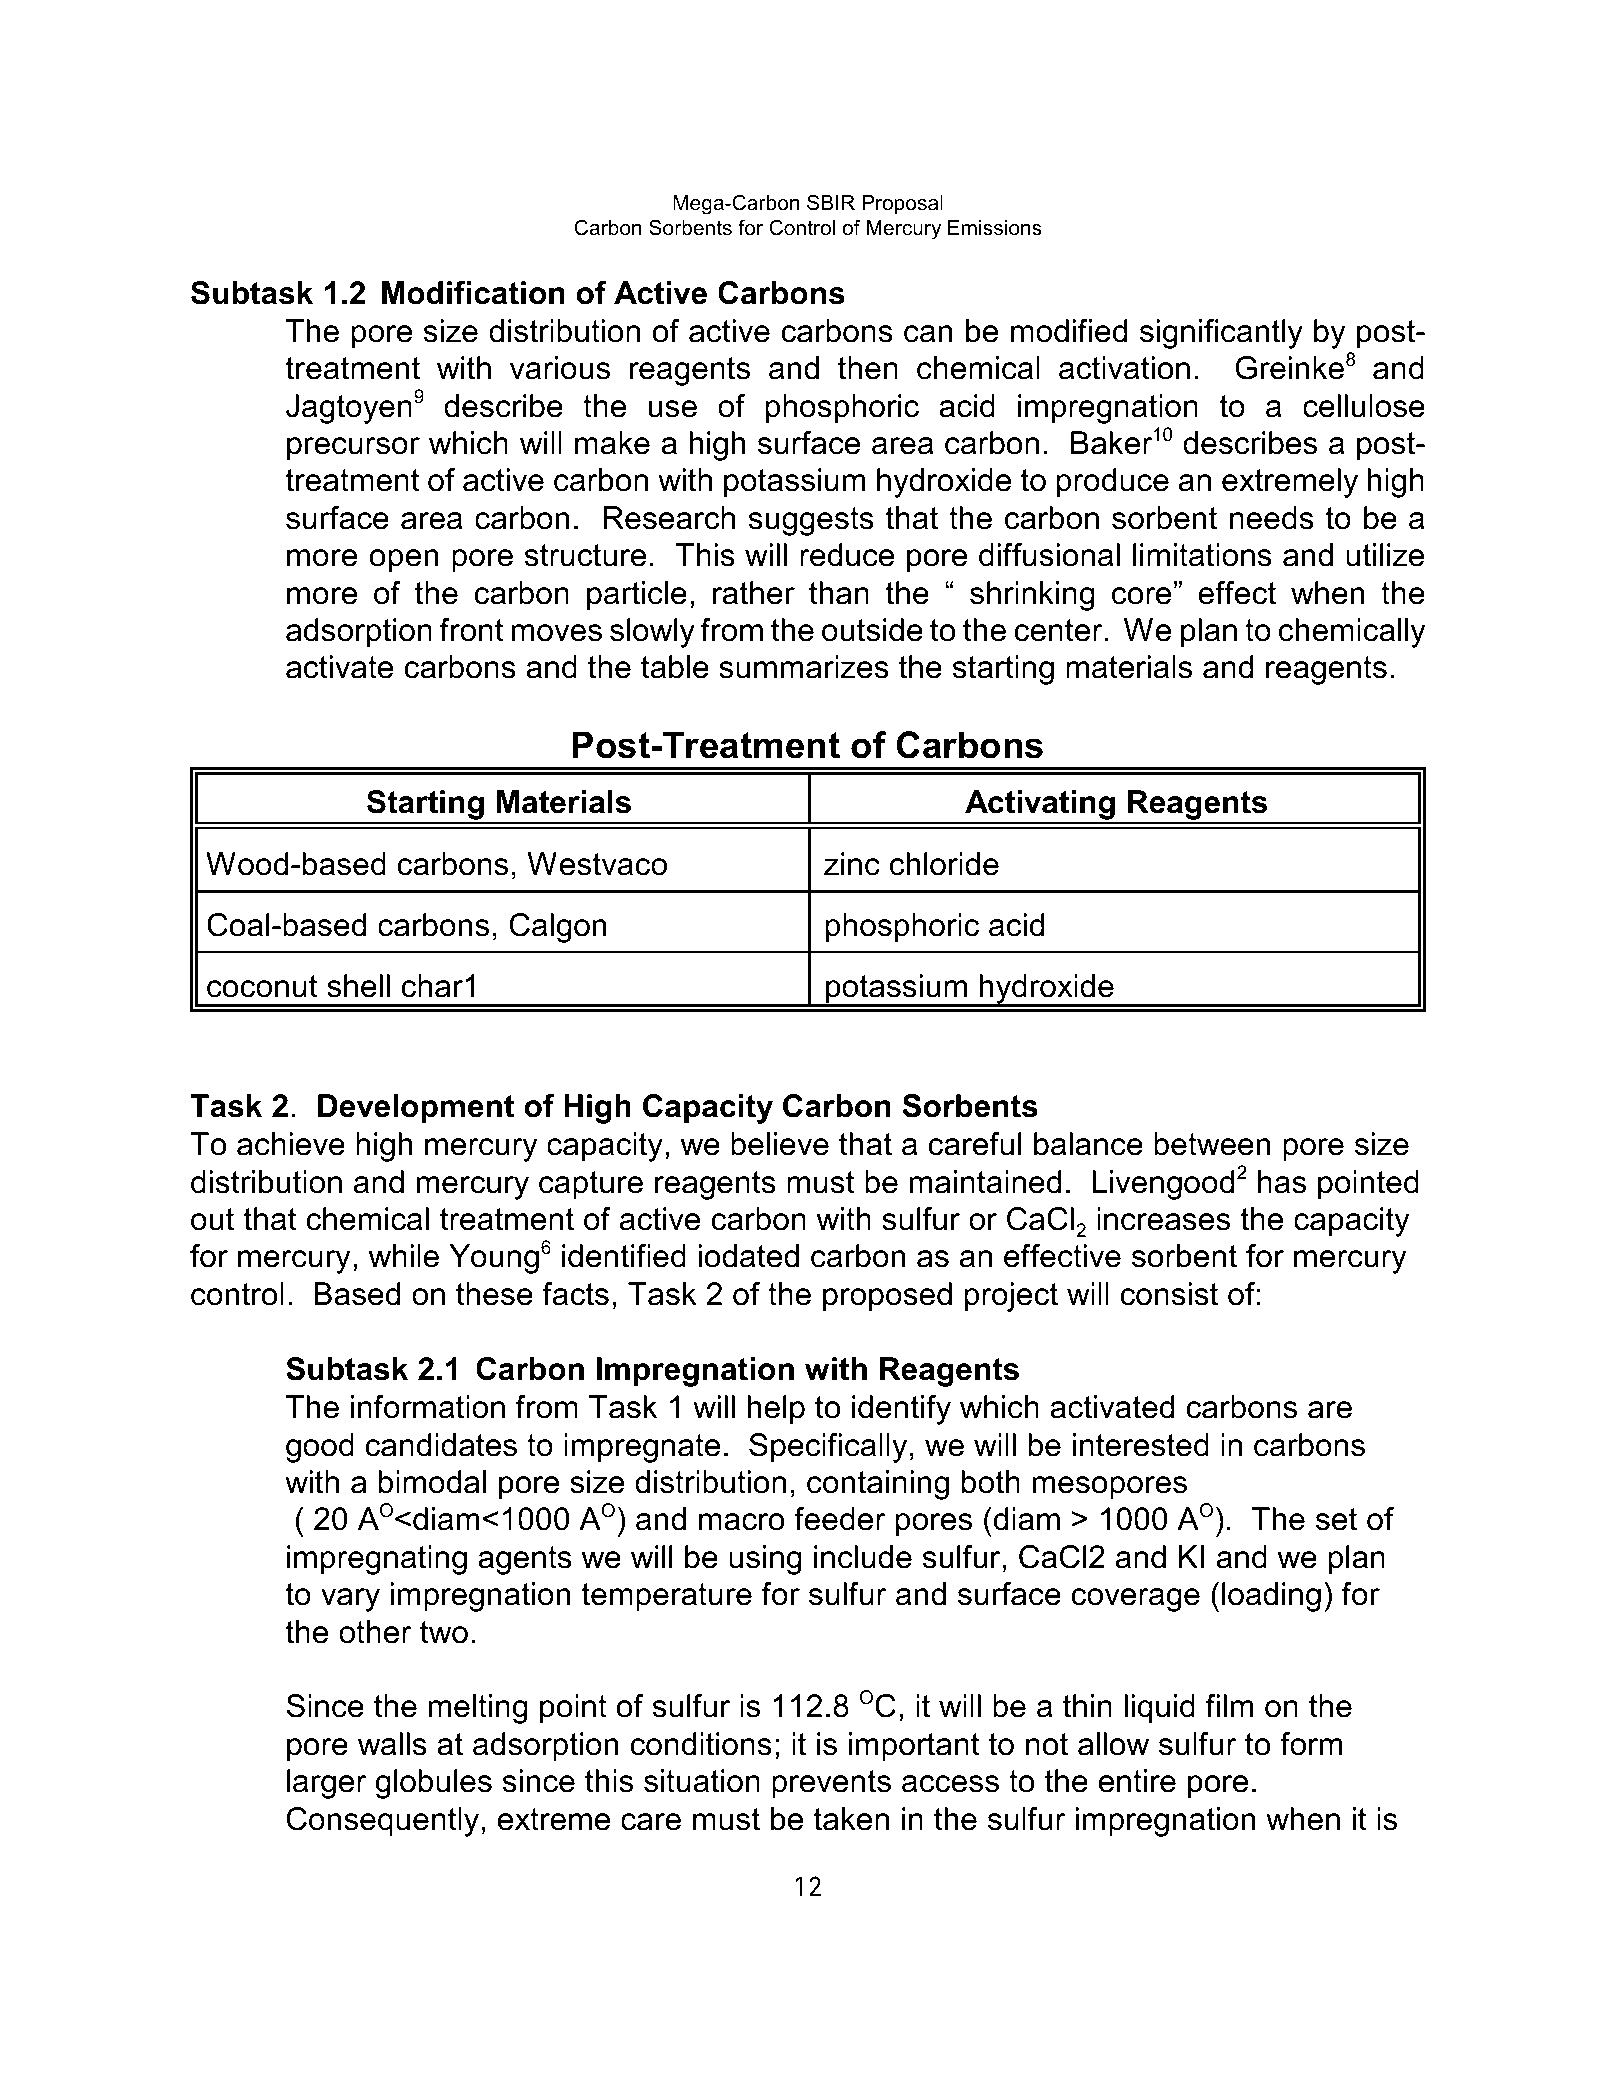  I want to click on has, so click(1282, 1182).
